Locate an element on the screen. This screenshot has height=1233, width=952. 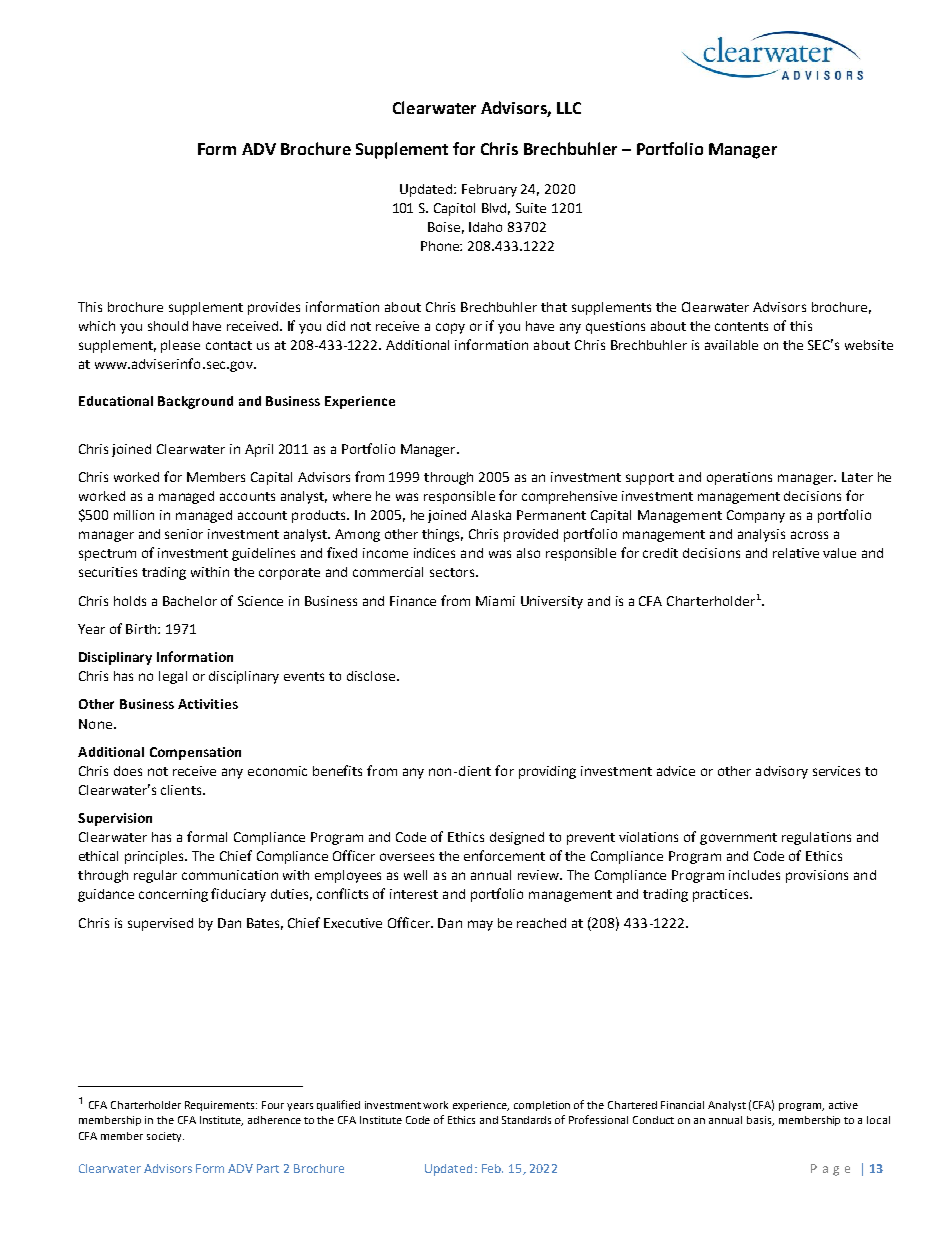
provides is located at coordinates (274, 308).
